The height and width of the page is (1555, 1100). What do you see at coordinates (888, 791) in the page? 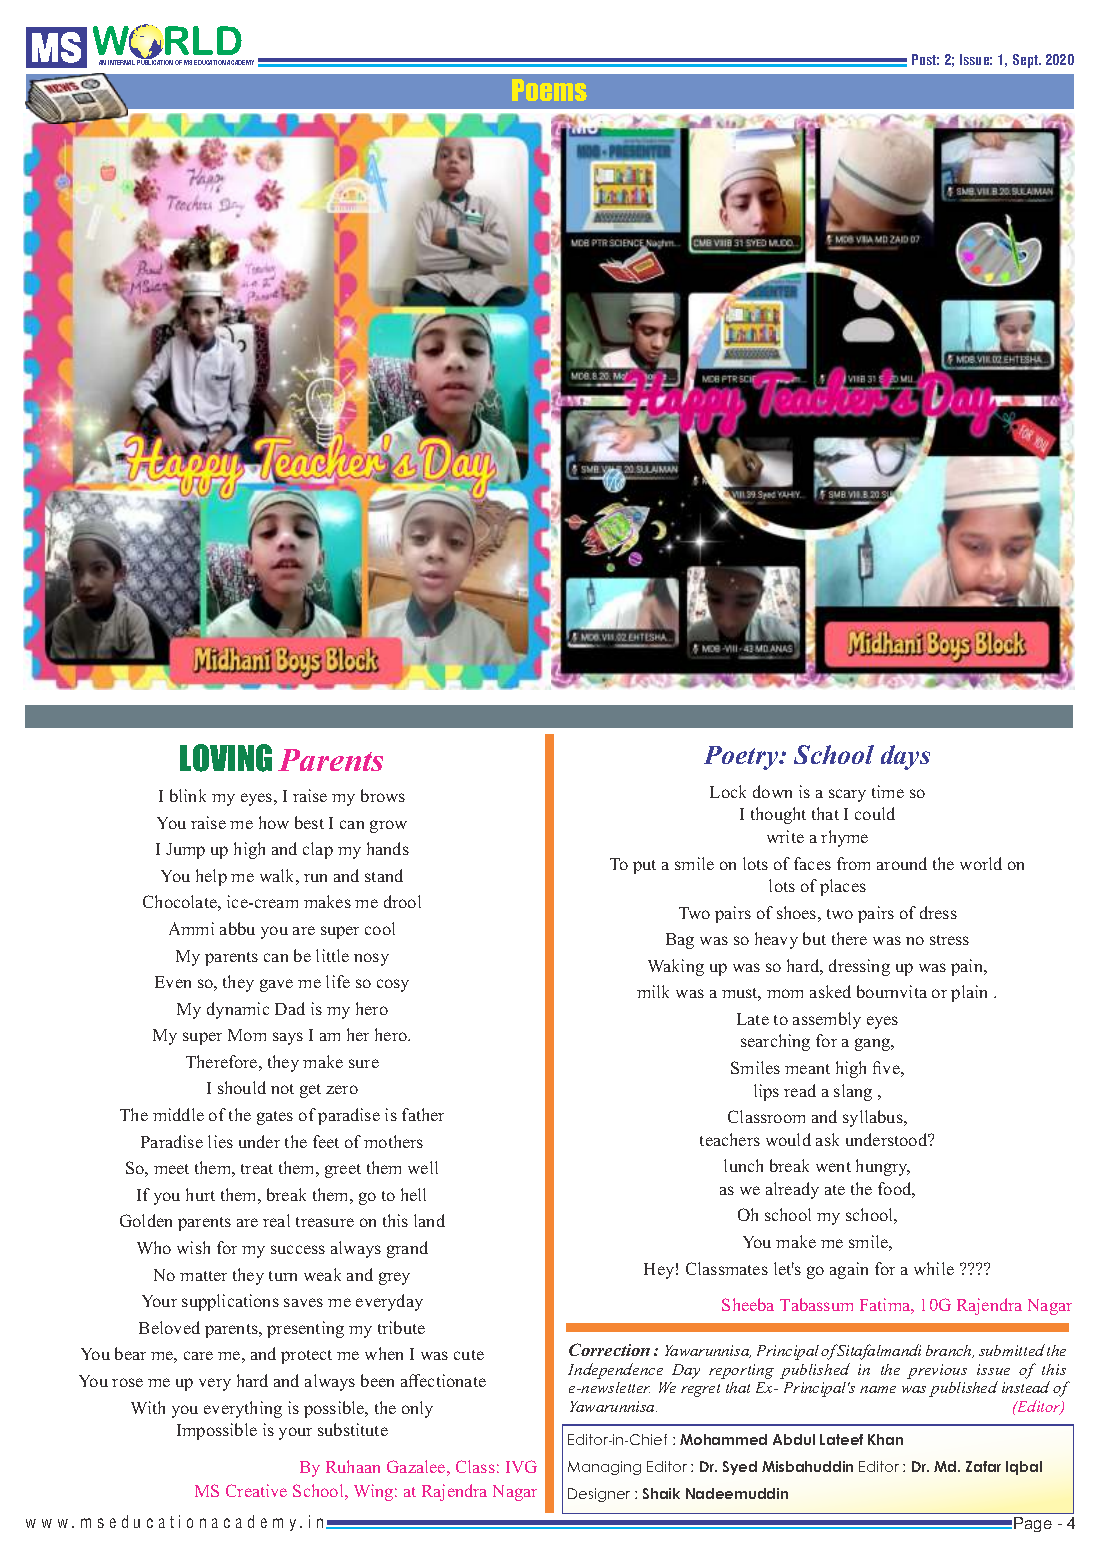
I see `time` at bounding box center [888, 791].
